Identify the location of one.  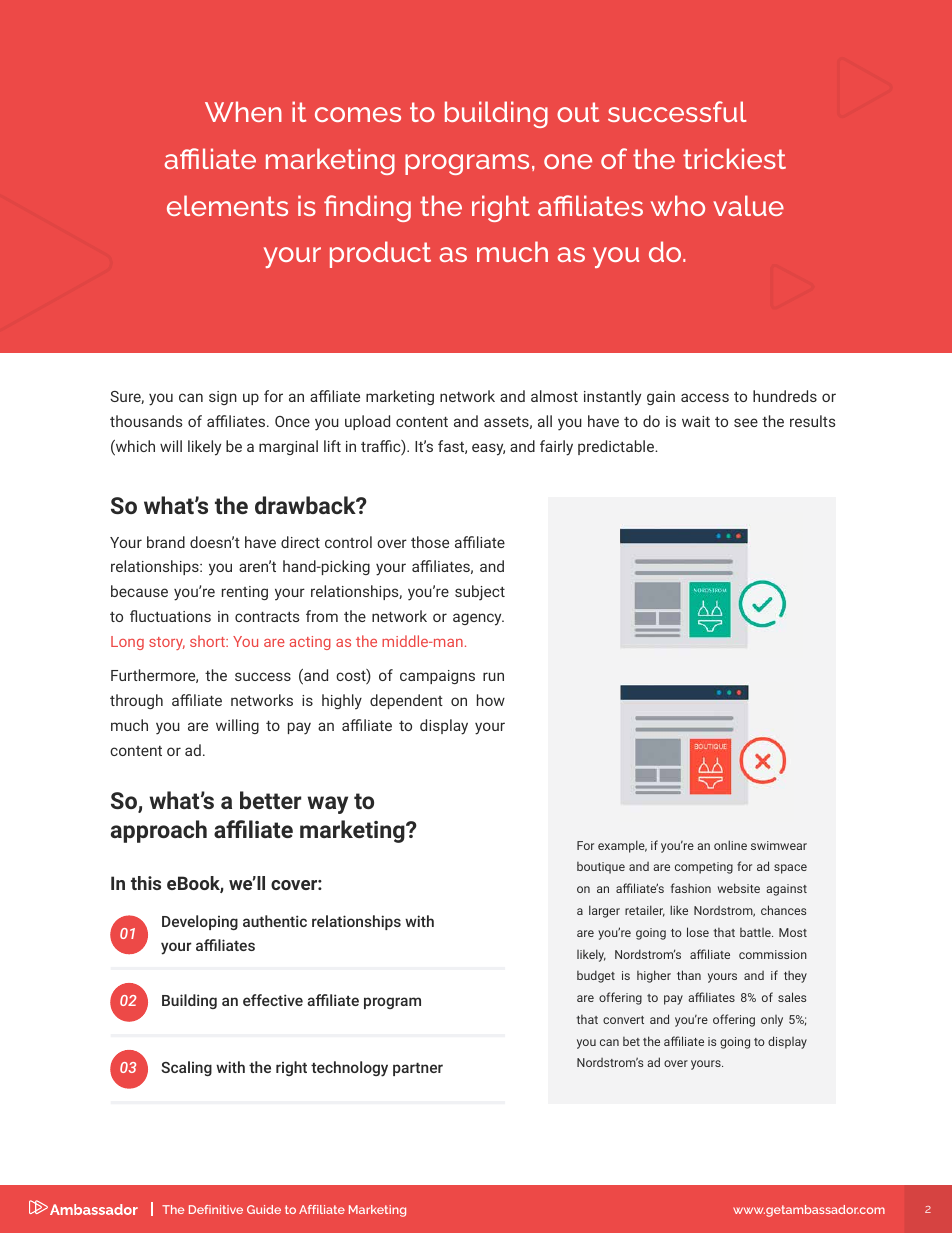
(568, 161).
